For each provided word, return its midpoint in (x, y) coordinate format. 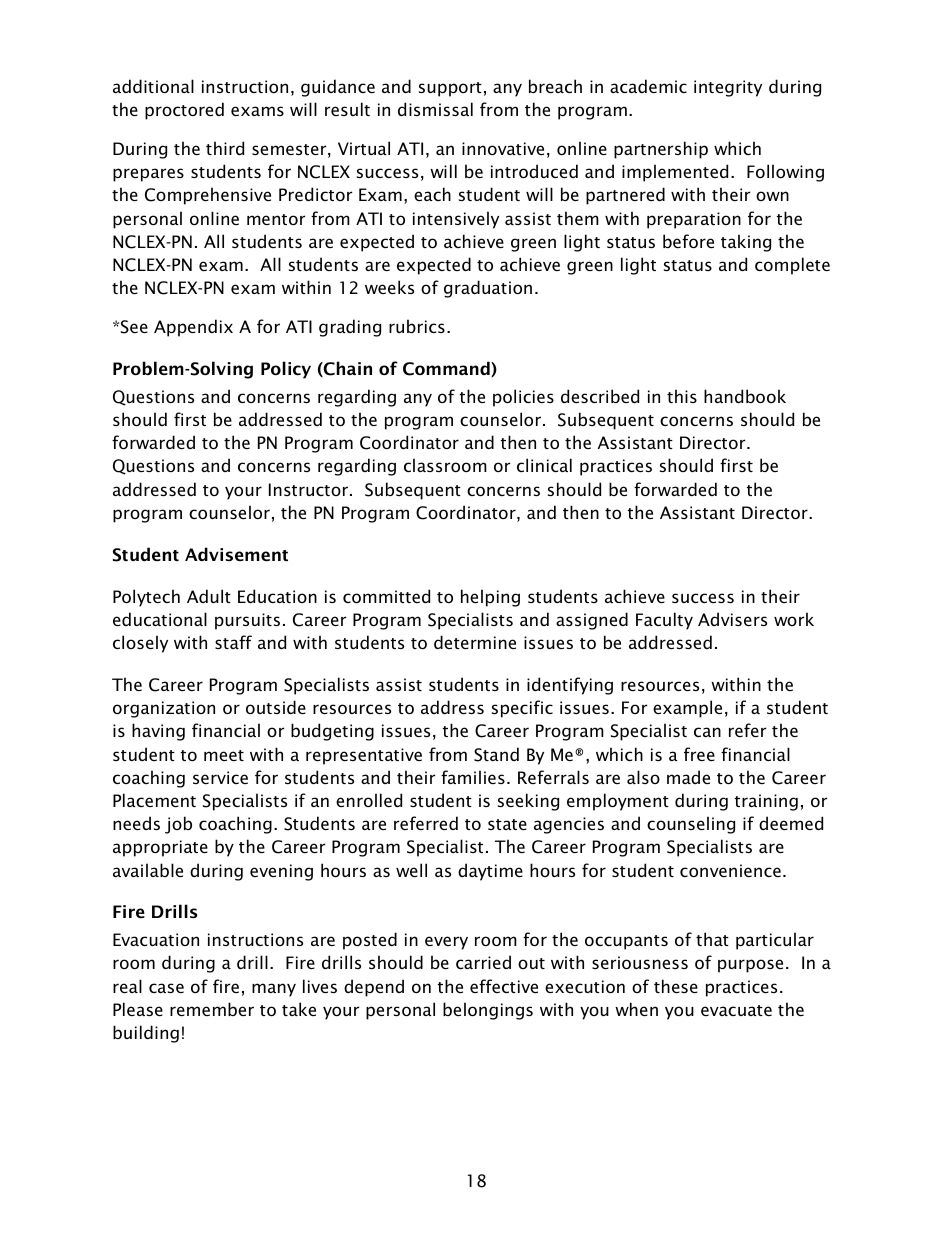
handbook (745, 396)
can (707, 732)
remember (212, 1009)
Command (447, 369)
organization (164, 709)
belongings (488, 1011)
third (225, 148)
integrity (728, 88)
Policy (286, 370)
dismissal (435, 109)
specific (522, 709)
